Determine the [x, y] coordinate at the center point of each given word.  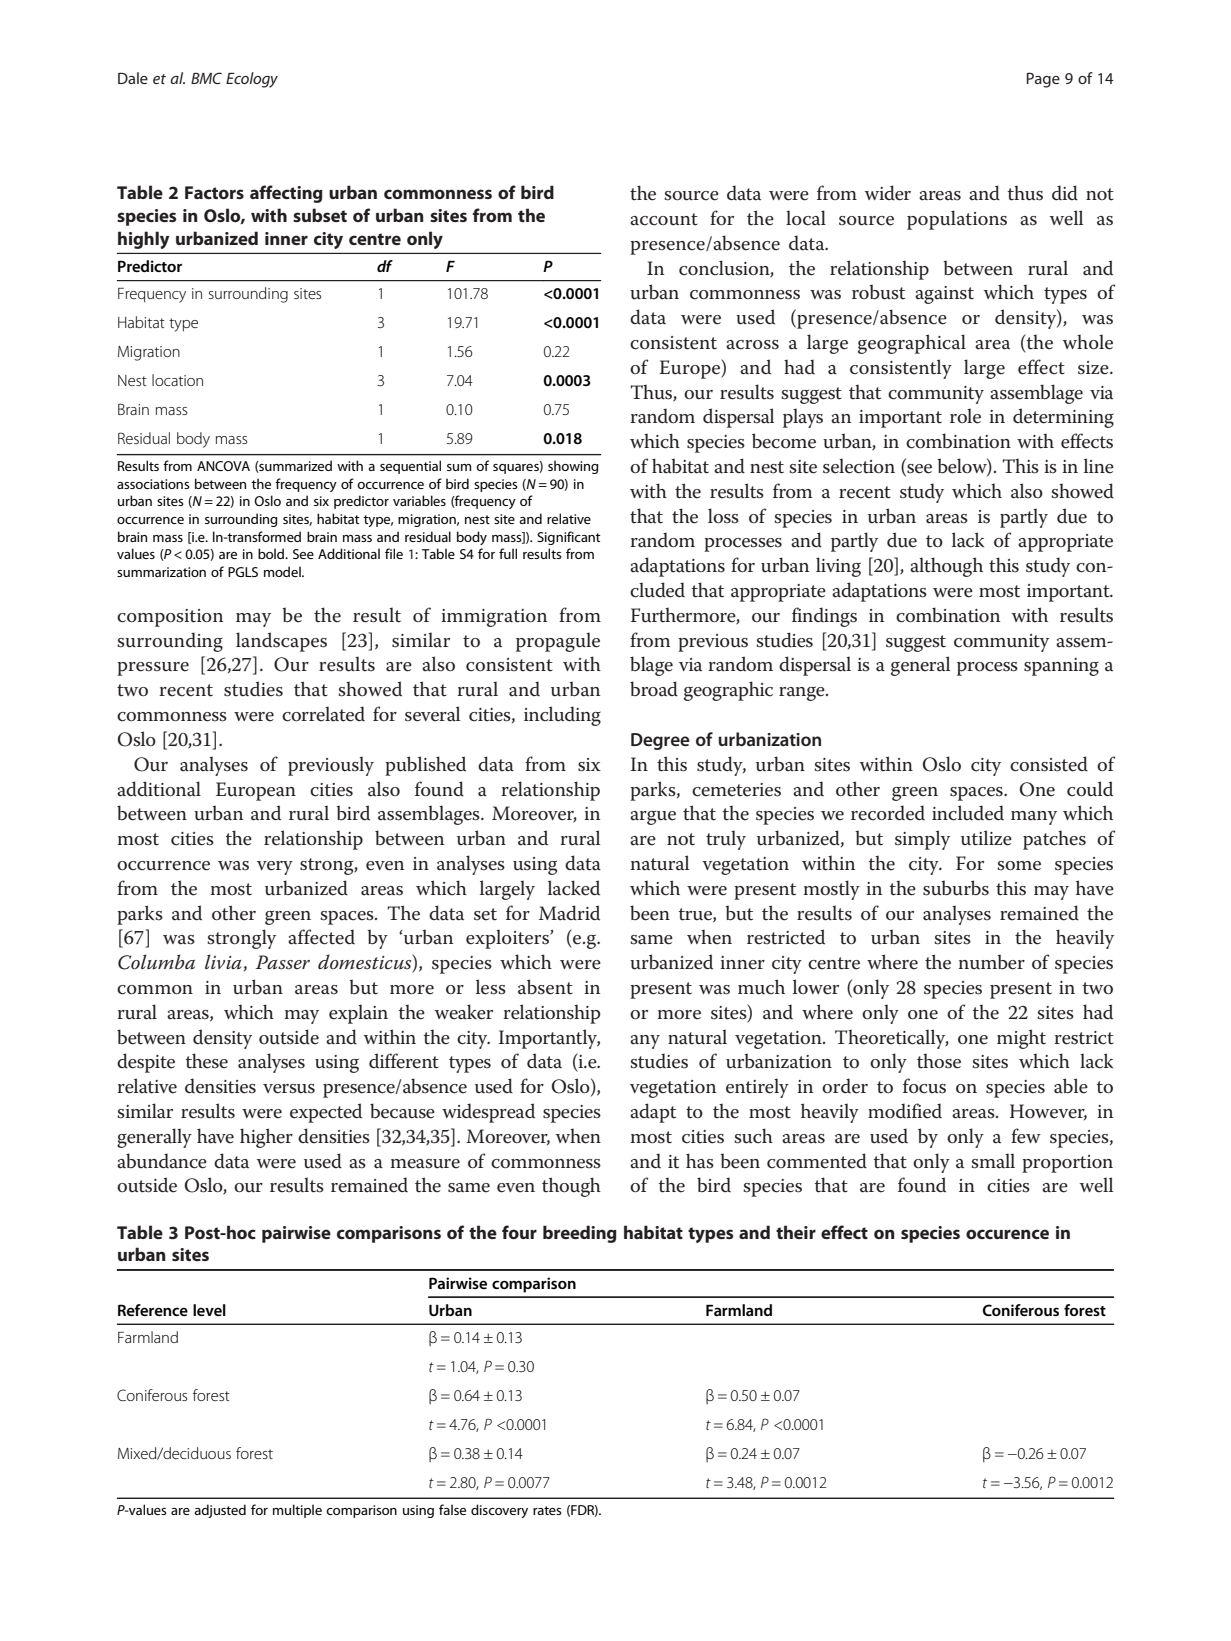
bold [272, 553]
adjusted [220, 1511]
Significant [568, 538]
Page [1043, 80]
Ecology [252, 80]
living [838, 567]
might [1021, 1039]
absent [545, 987]
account [664, 219]
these [207, 1061]
